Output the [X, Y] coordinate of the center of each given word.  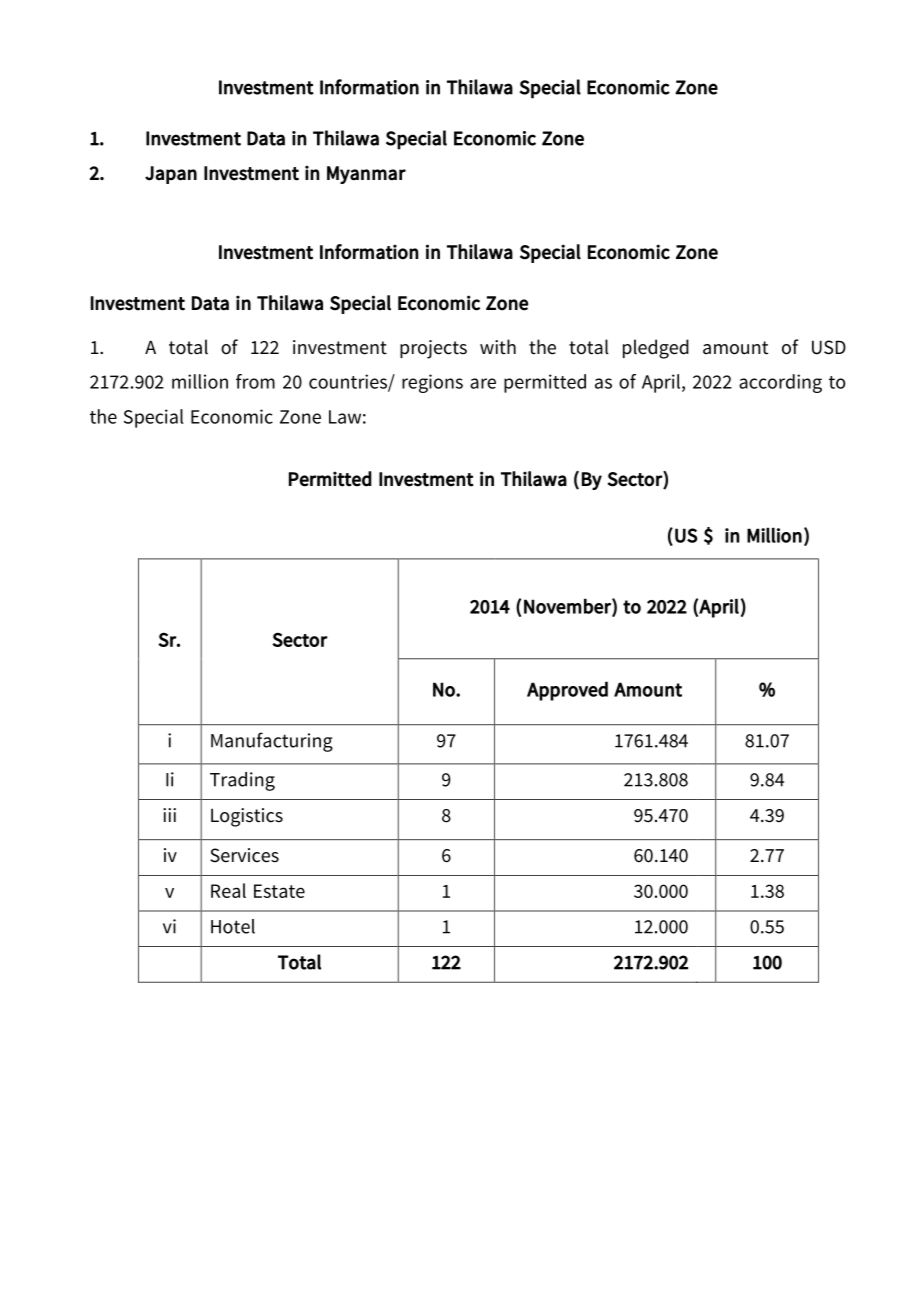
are [483, 383]
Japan [171, 175]
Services [244, 855]
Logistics [247, 817]
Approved [567, 691]
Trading [242, 781]
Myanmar [366, 175]
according [780, 383]
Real [228, 890]
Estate [279, 891]
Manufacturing [272, 742]
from [255, 381]
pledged [656, 349]
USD [829, 347]
